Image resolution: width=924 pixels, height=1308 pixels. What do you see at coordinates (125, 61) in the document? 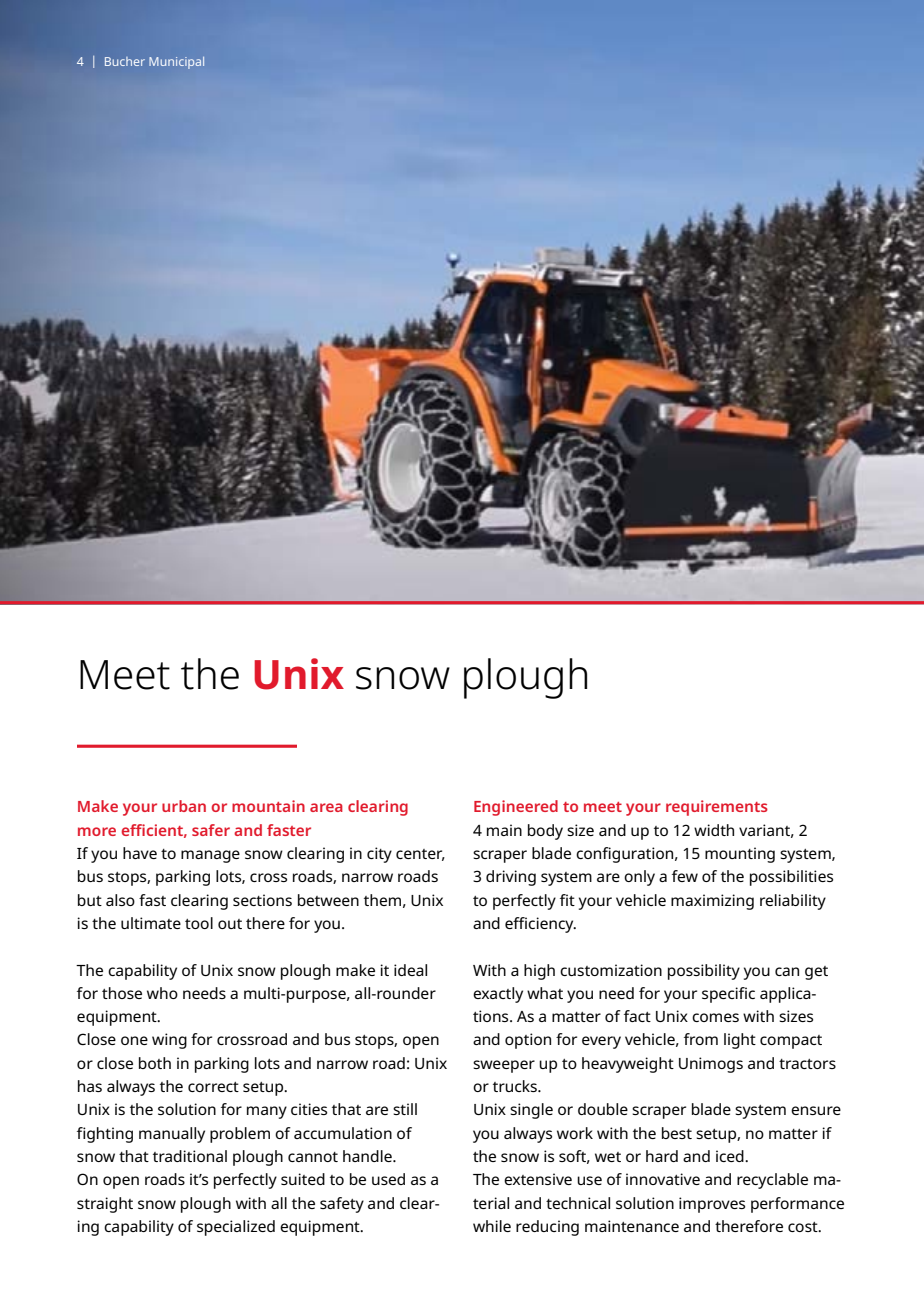
I see `Bucher` at bounding box center [125, 61].
